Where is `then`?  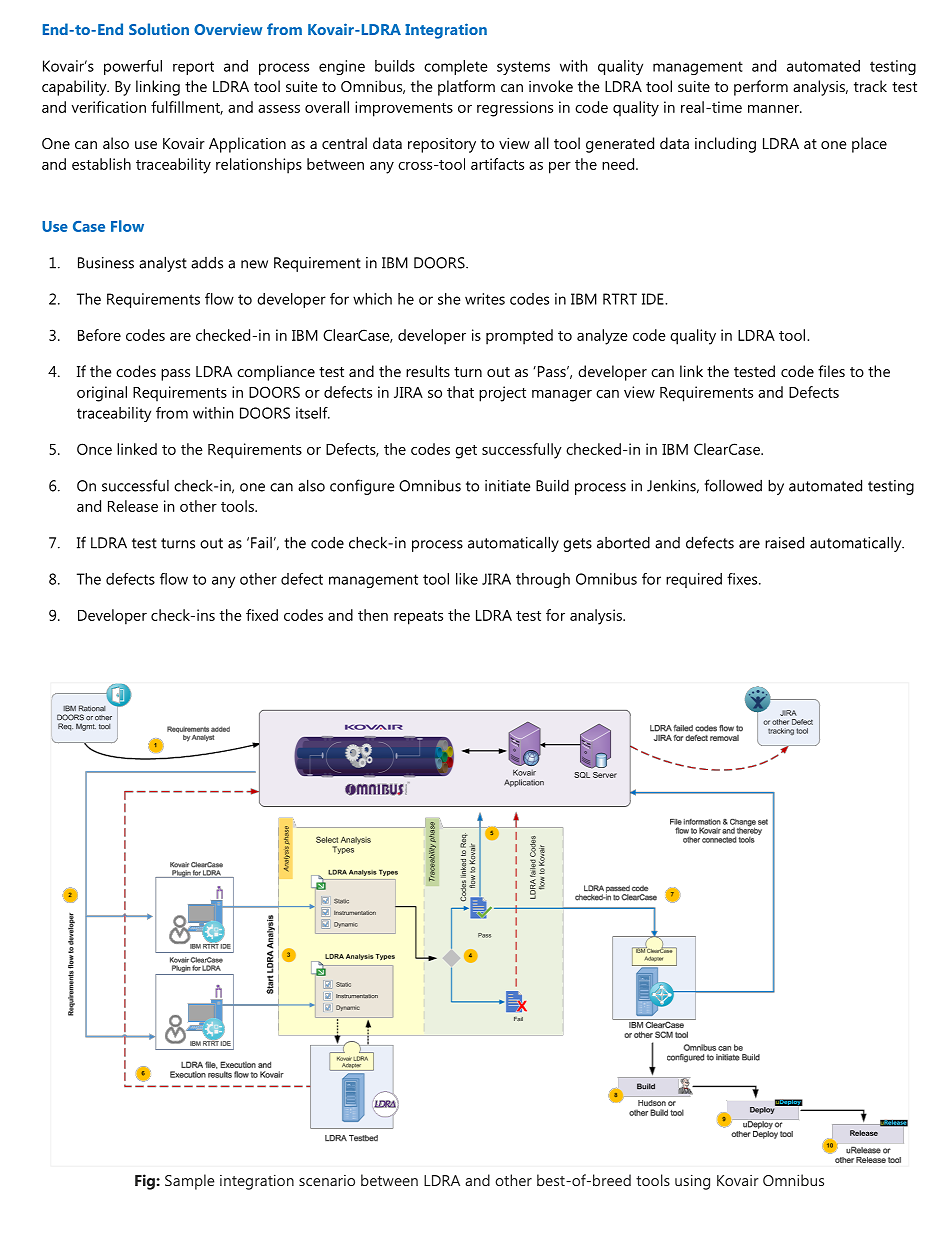
then is located at coordinates (373, 615).
